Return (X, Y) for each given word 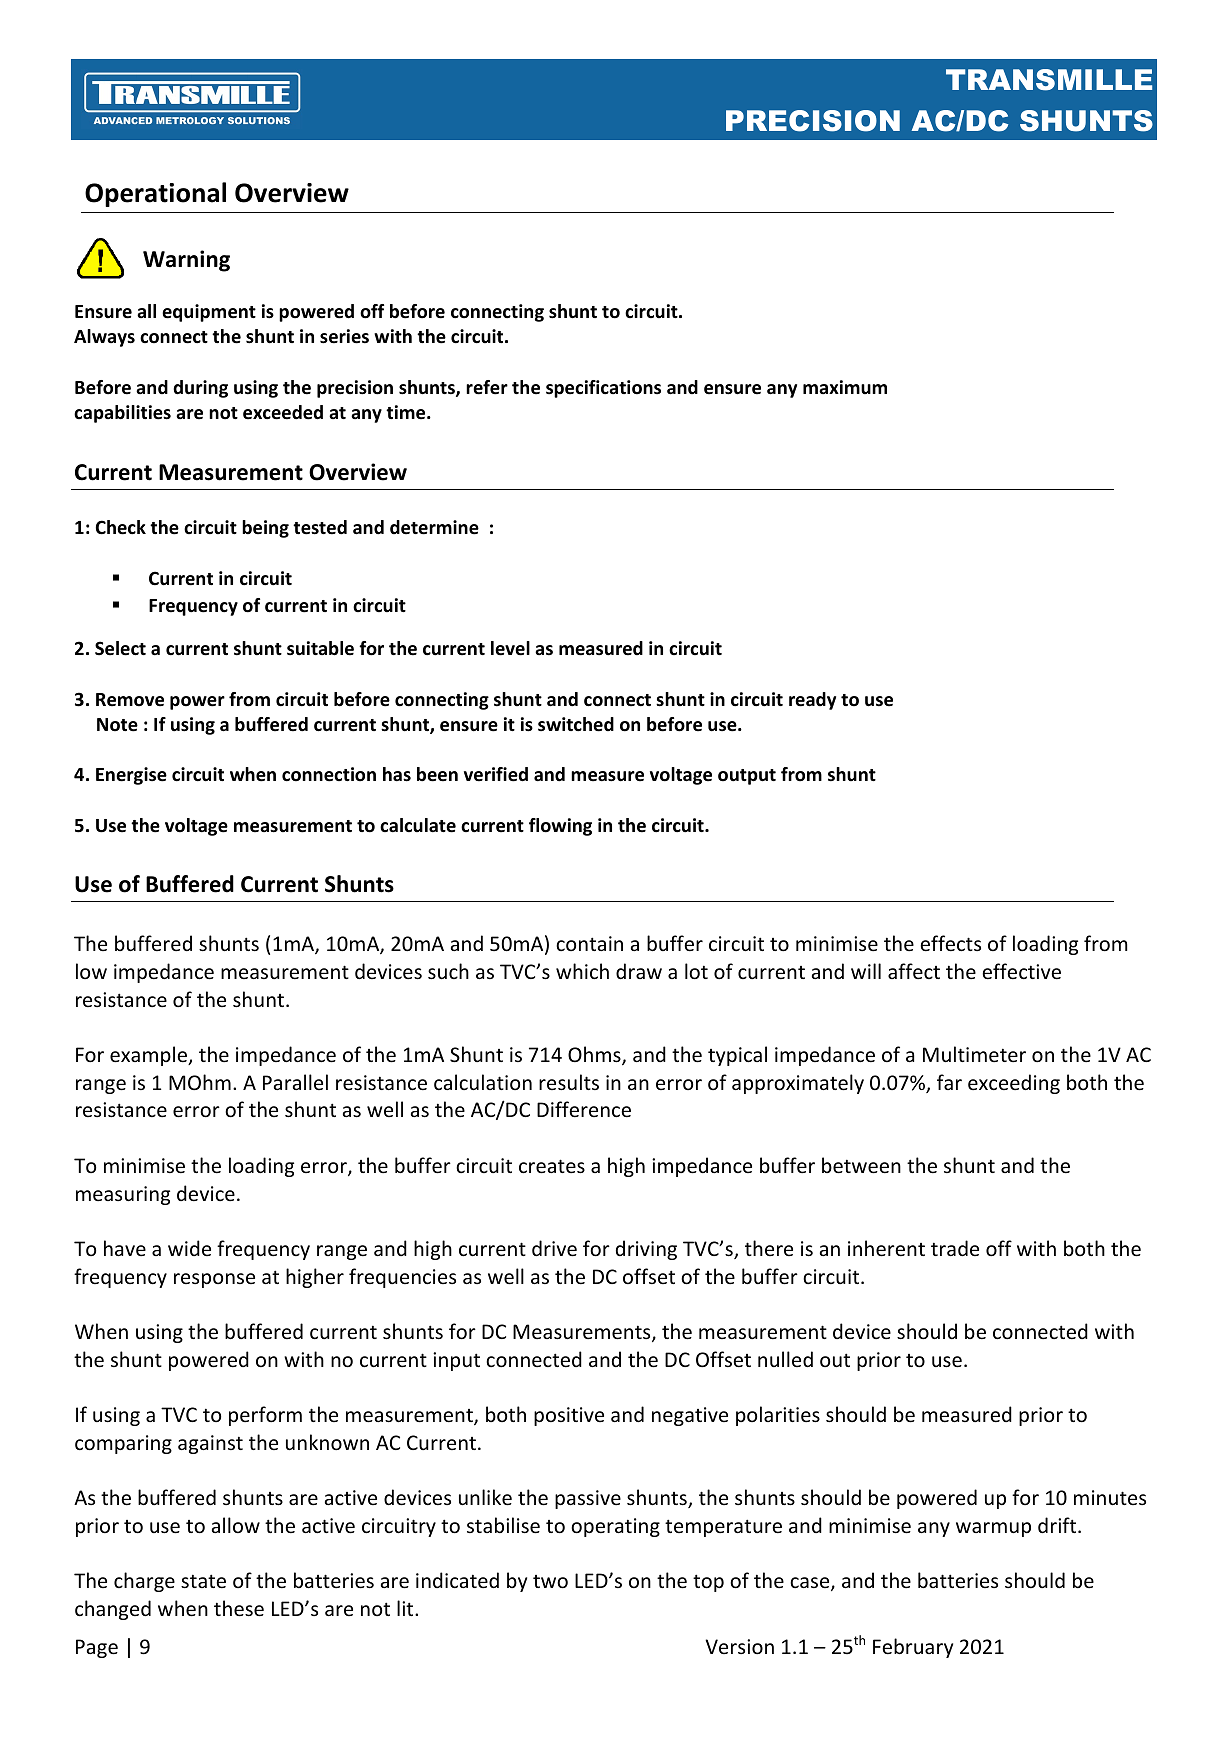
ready (812, 701)
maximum (845, 387)
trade (955, 1248)
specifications (603, 389)
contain (589, 943)
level (510, 648)
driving (646, 1250)
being (265, 529)
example (150, 1056)
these (239, 1608)
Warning (186, 261)
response (214, 1280)
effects (950, 943)
